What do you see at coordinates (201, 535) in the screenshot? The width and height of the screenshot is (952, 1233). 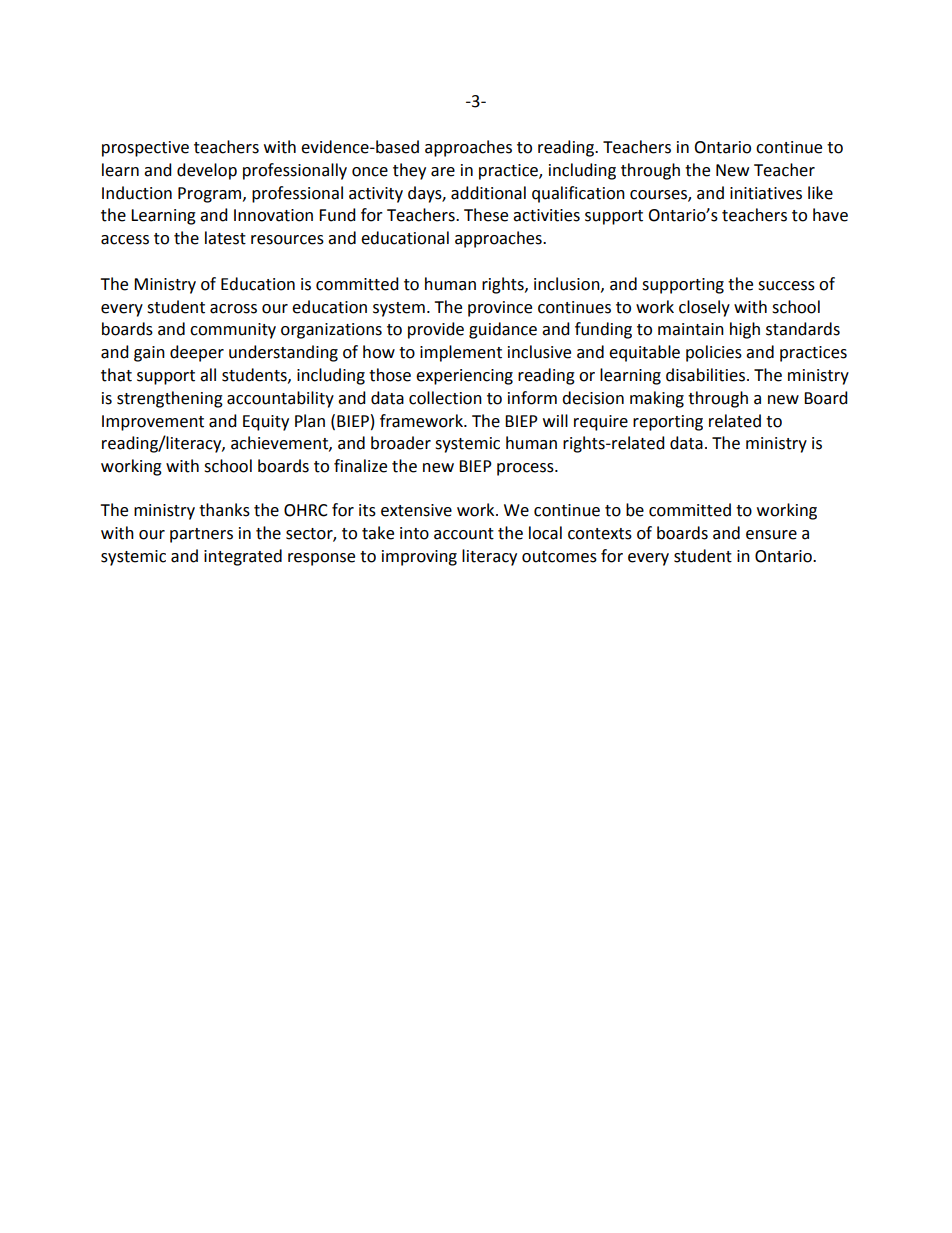 I see `partners` at bounding box center [201, 535].
